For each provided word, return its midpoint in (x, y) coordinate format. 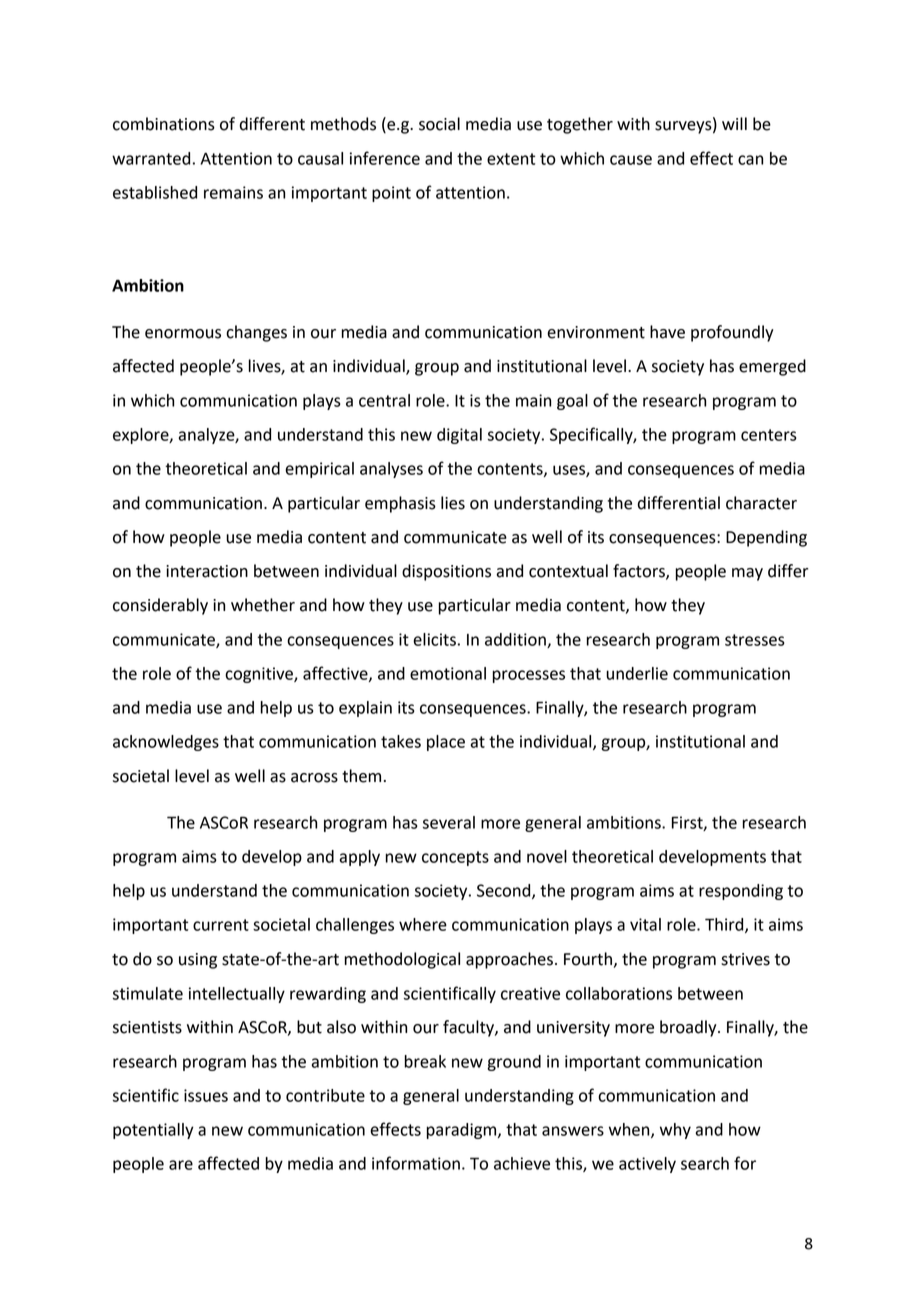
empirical (319, 470)
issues (206, 1095)
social (439, 124)
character (761, 503)
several (449, 822)
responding (741, 892)
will (734, 123)
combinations (164, 124)
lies (453, 503)
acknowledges (166, 743)
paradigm (463, 1131)
